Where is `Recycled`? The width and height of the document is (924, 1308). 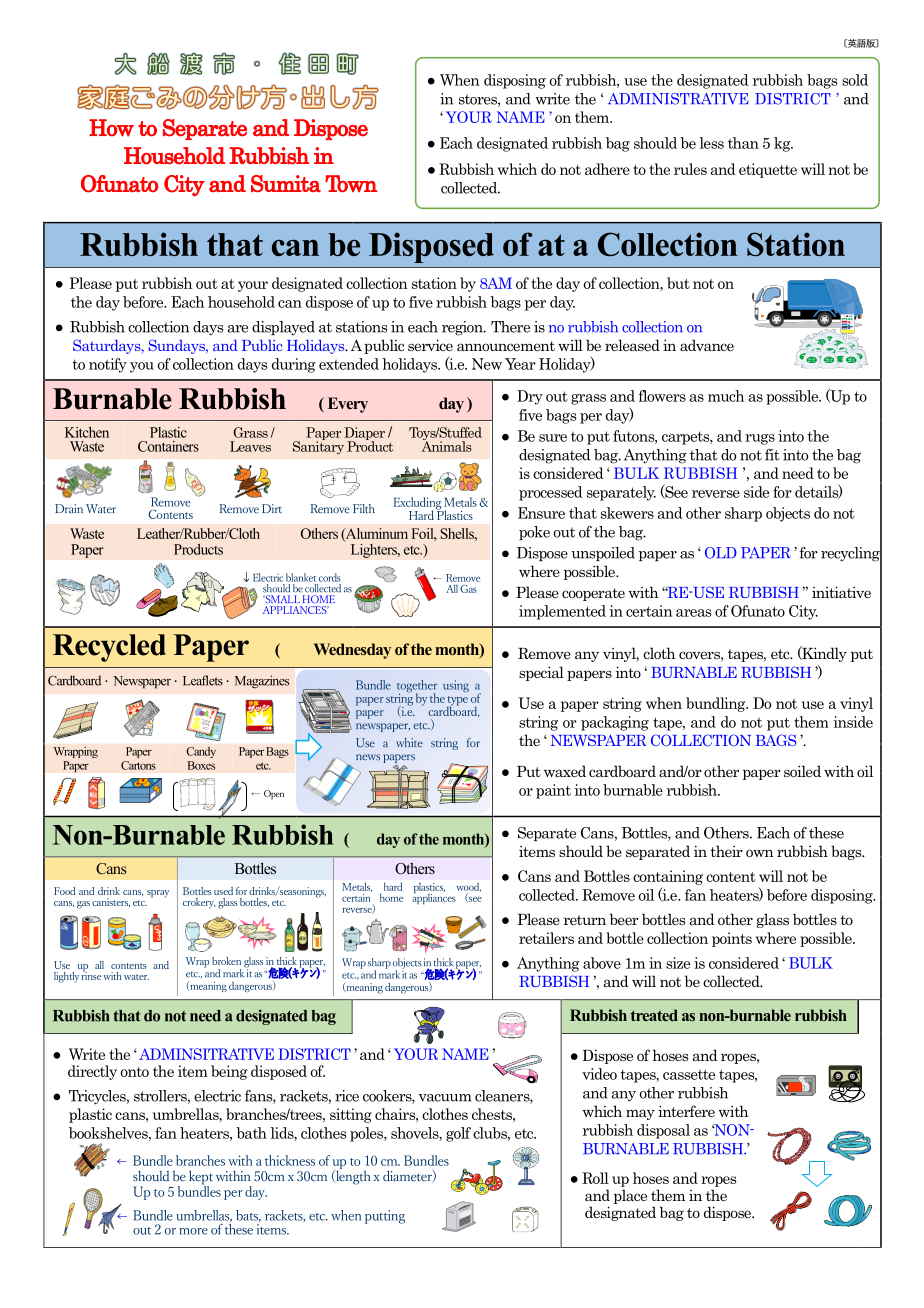
Recycled is located at coordinates (109, 648).
